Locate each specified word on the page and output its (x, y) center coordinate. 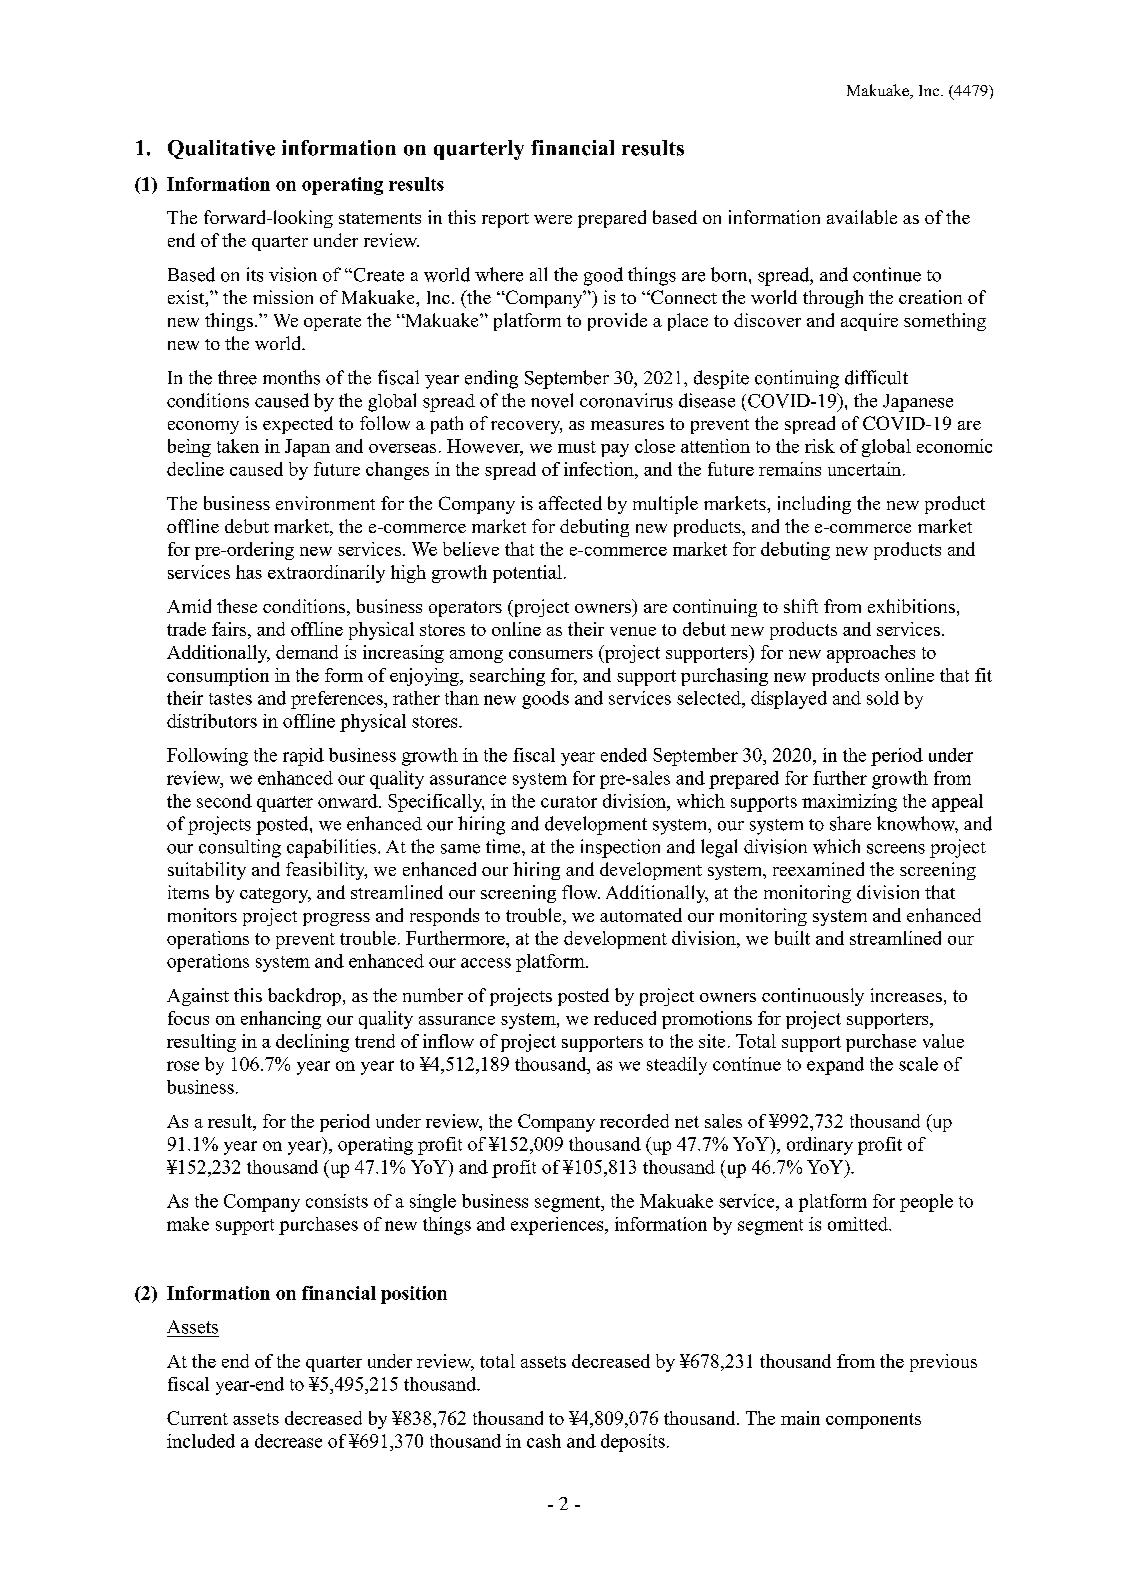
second (224, 801)
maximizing (849, 803)
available (862, 217)
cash (544, 1441)
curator (569, 802)
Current (197, 1418)
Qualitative (221, 149)
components (873, 1421)
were (553, 219)
